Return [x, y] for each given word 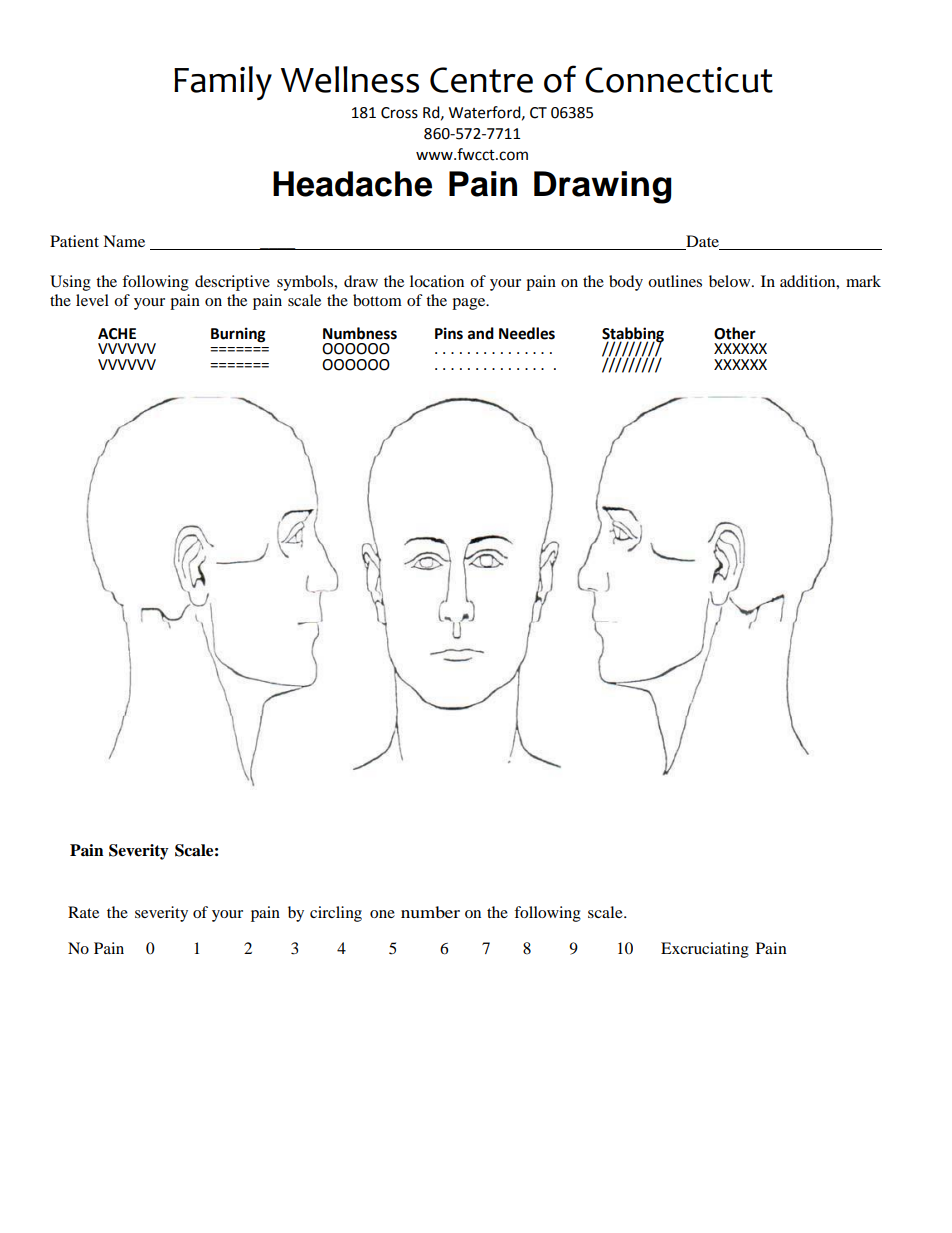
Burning [238, 335]
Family [223, 83]
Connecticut [679, 80]
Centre [481, 80]
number [430, 912]
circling [336, 914]
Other [735, 333]
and [481, 333]
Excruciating [705, 950]
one [382, 914]
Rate [83, 912]
